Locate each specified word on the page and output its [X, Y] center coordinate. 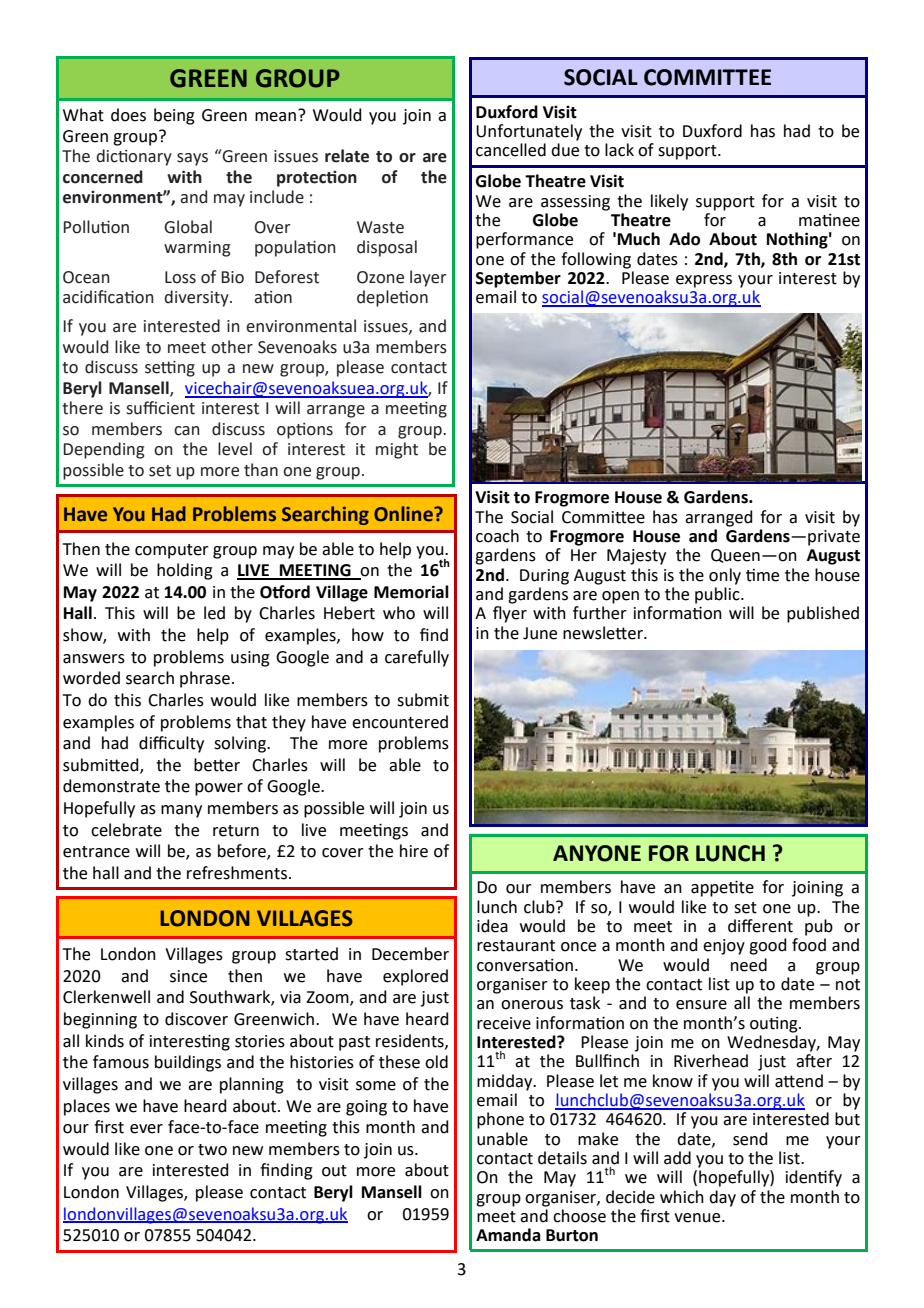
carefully [417, 658]
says [192, 159]
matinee [829, 220]
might [397, 450]
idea [492, 926]
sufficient [160, 408]
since [188, 976]
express [704, 281]
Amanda [508, 1235]
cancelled [511, 150]
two [212, 1150]
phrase [205, 679]
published [823, 614]
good [768, 946]
